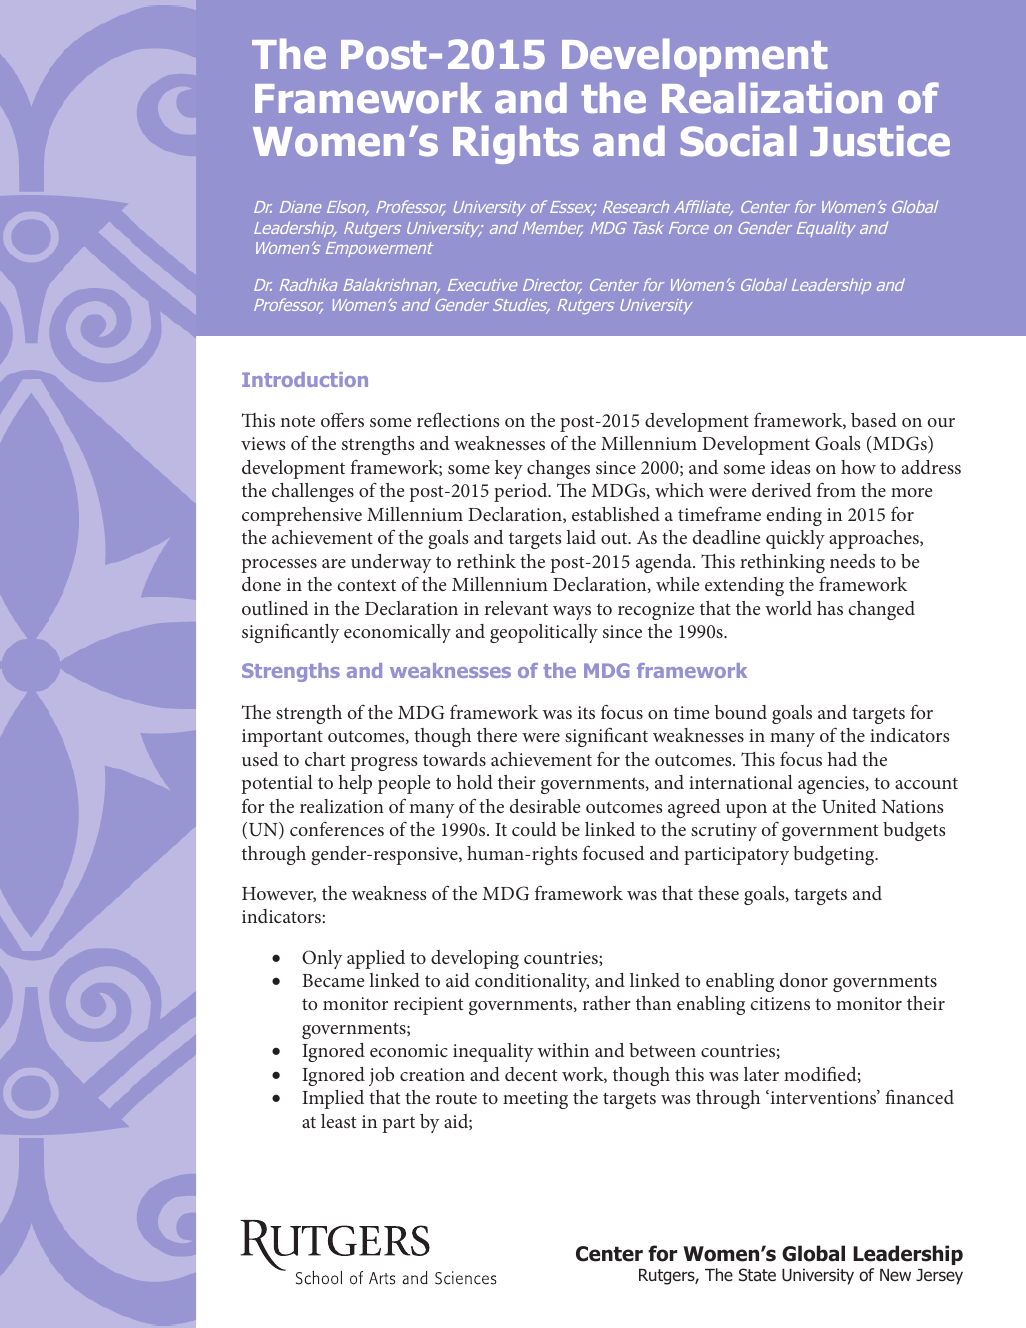 This document has height=1328, width=1026. What do you see at coordinates (305, 379) in the document?
I see `Introduction` at bounding box center [305, 379].
